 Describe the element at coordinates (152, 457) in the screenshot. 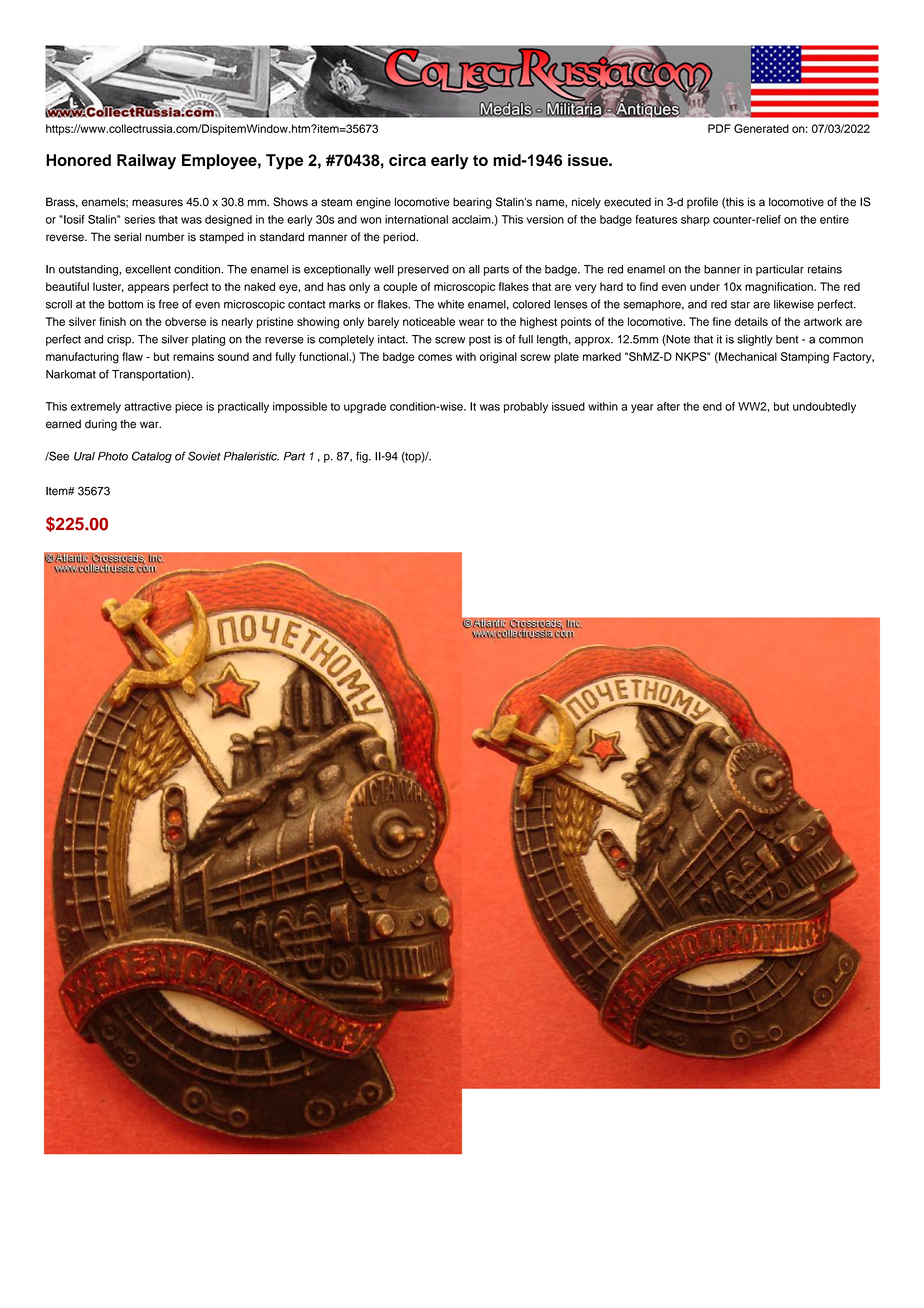

I see `Catalog` at that location.
